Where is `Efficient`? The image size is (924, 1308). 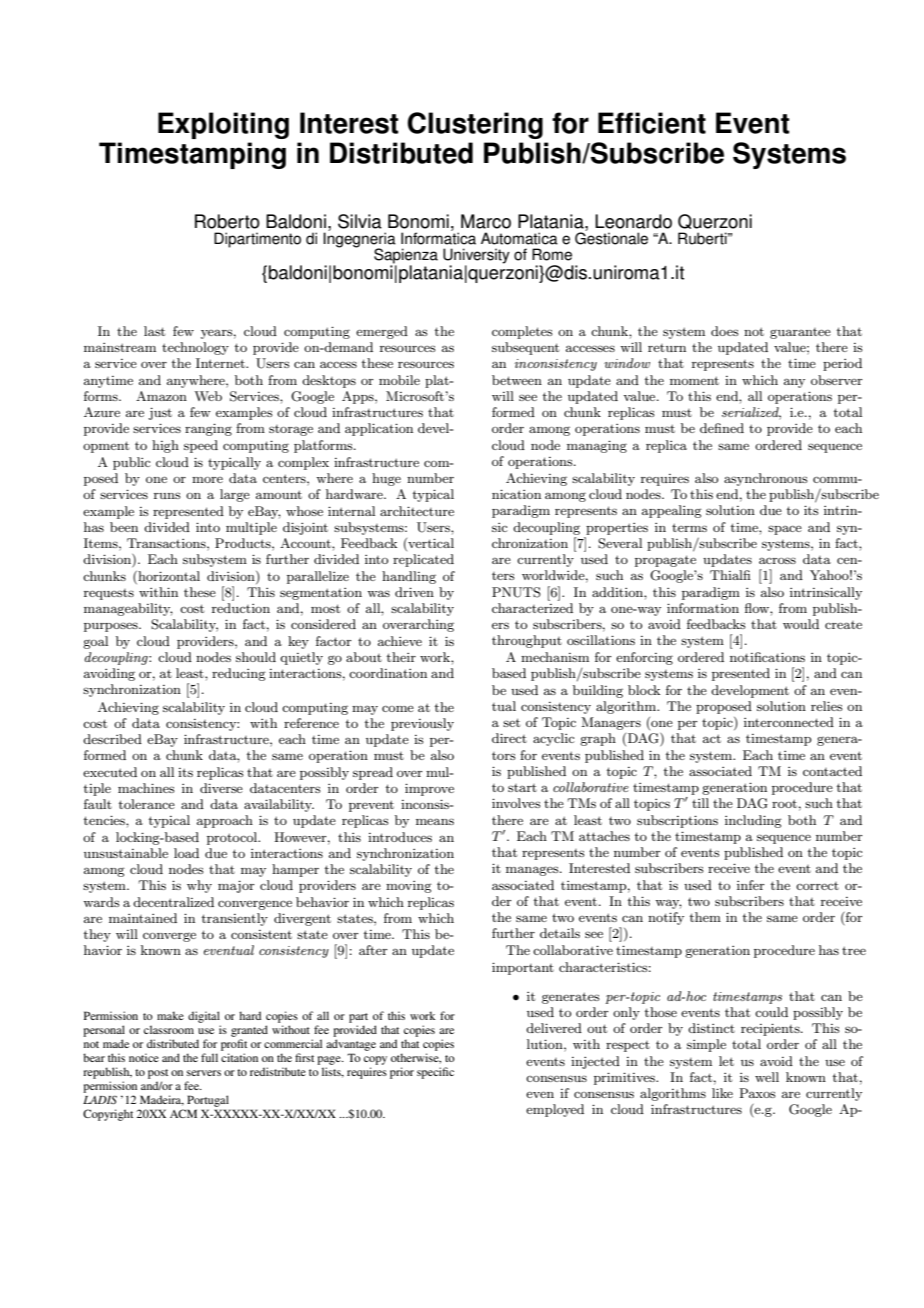 Efficient is located at coordinates (652, 123).
